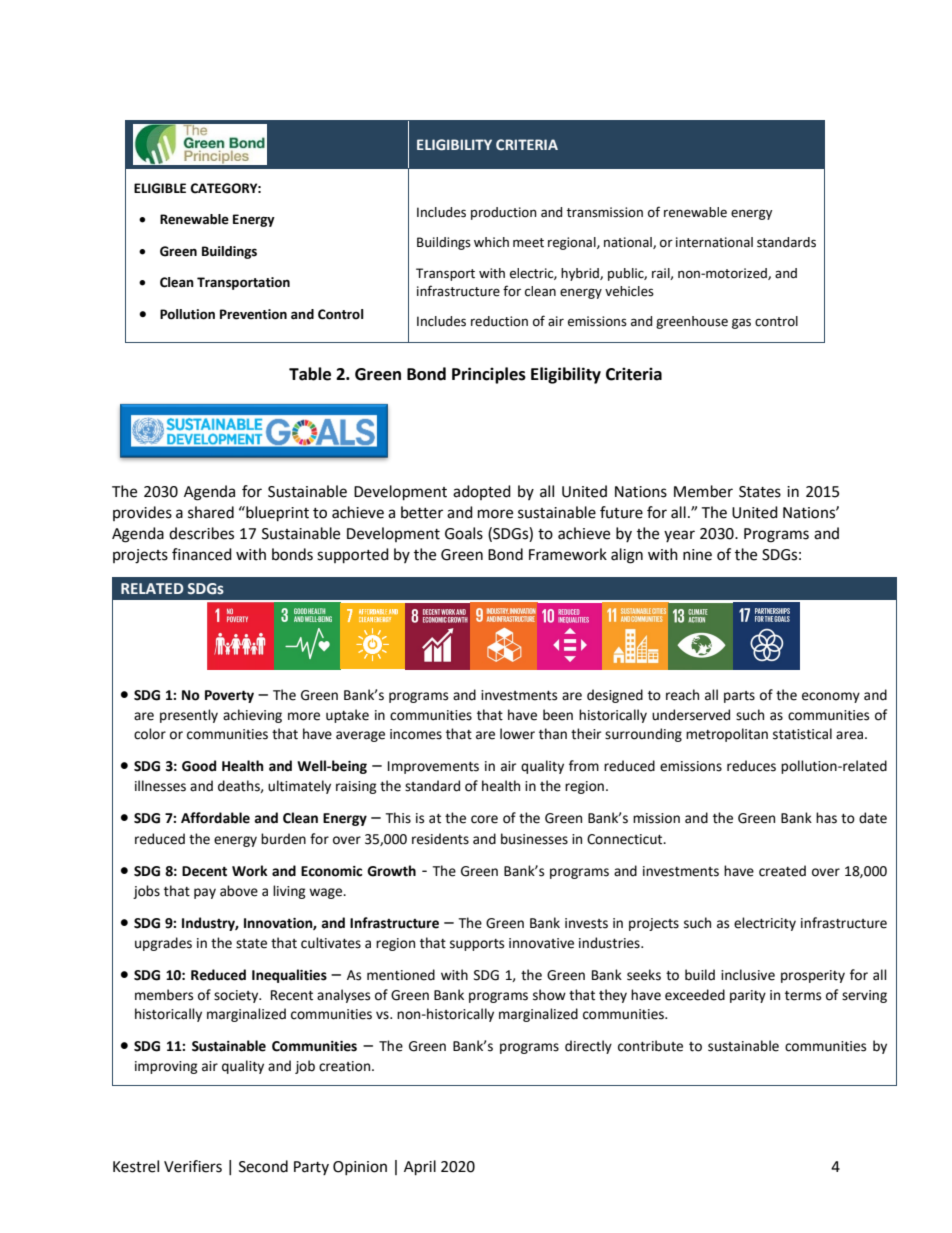 The height and width of the image is (1233, 952). I want to click on nine, so click(697, 555).
